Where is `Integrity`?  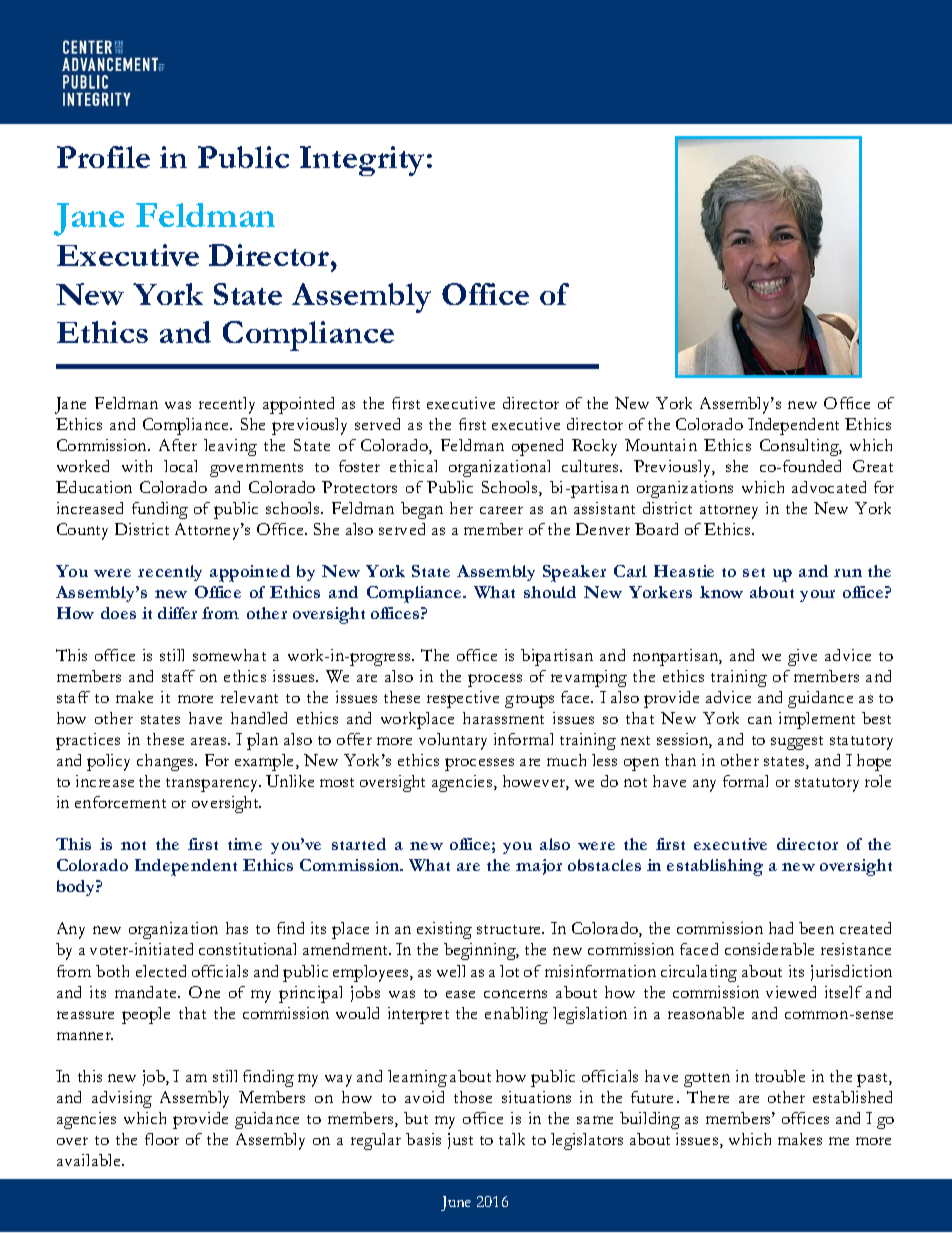 Integrity is located at coordinates (362, 161).
